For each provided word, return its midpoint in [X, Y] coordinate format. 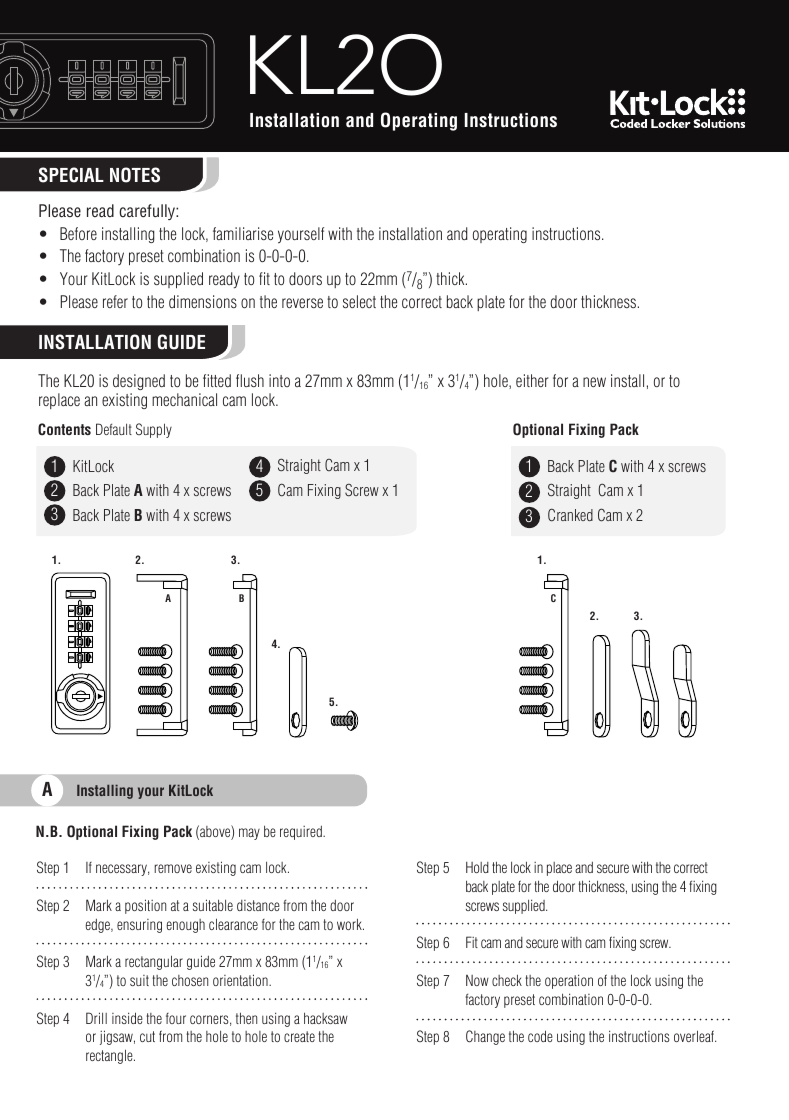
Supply [154, 430]
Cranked [570, 515]
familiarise [243, 233]
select [359, 301]
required [302, 833]
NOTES [135, 175]
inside [127, 1018]
